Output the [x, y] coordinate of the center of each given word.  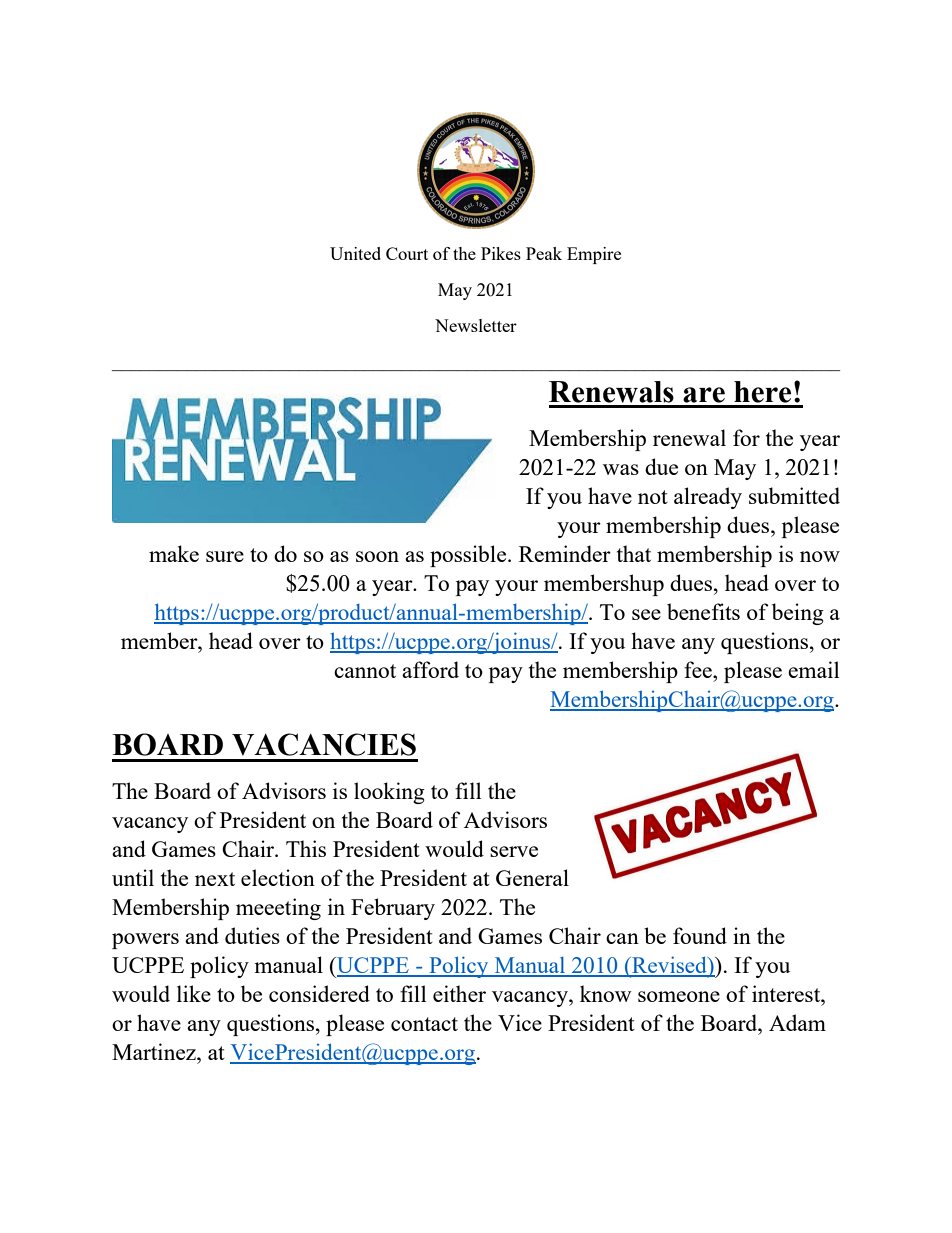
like [194, 993]
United [355, 253]
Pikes [501, 253]
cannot [365, 671]
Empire [594, 255]
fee [699, 669]
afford [430, 669]
